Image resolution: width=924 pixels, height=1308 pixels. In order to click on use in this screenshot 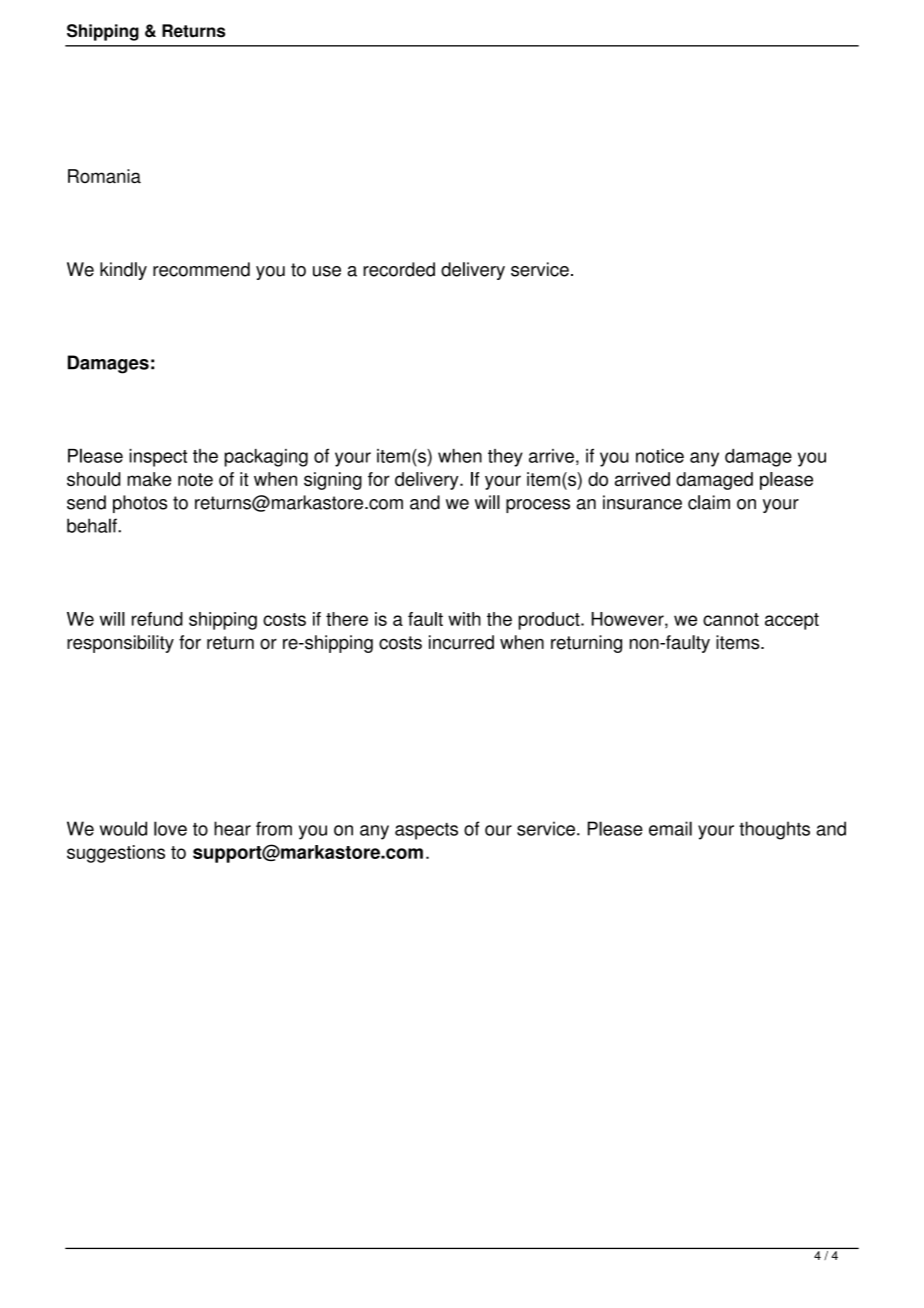, I will do `click(327, 271)`.
